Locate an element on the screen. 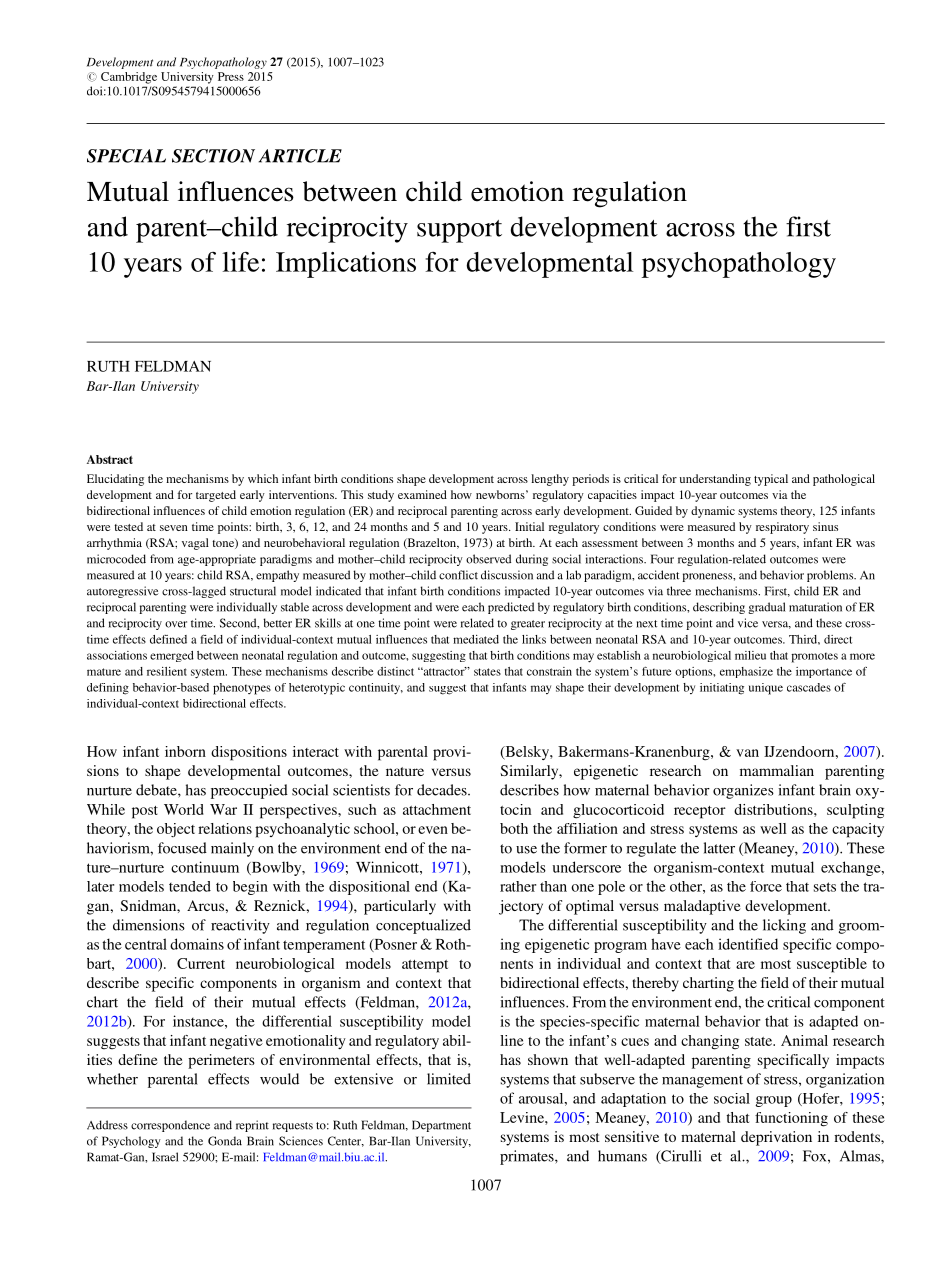 This screenshot has height=1271, width=952. targeted is located at coordinates (216, 496).
